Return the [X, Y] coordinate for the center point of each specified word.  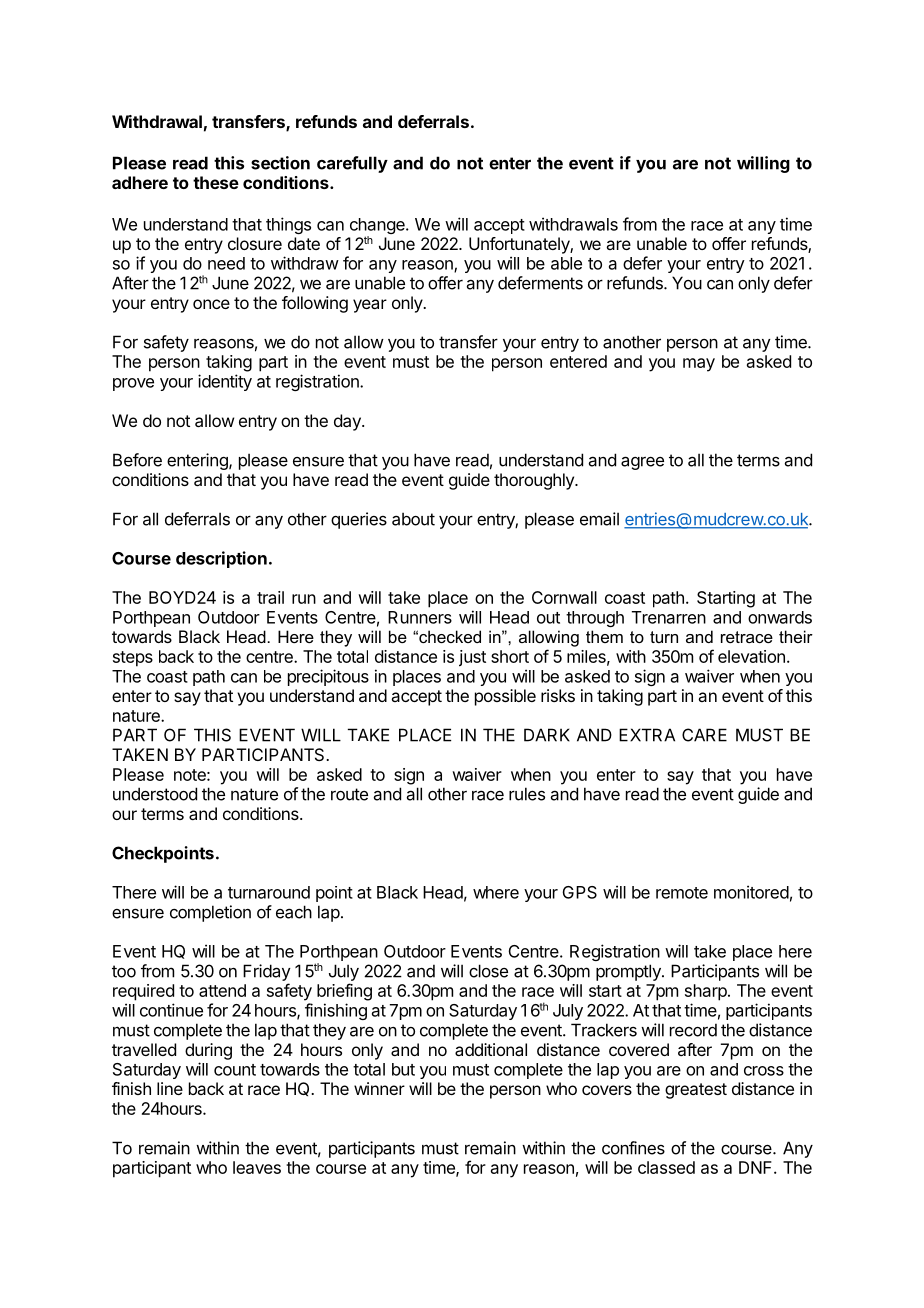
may [699, 365]
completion [210, 913]
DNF [757, 1167]
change [378, 227]
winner [379, 1088]
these [216, 182]
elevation [751, 656]
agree [642, 463]
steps [133, 659]
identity [225, 382]
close [488, 971]
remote [682, 893]
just [472, 658]
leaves [257, 1167]
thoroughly [535, 481]
